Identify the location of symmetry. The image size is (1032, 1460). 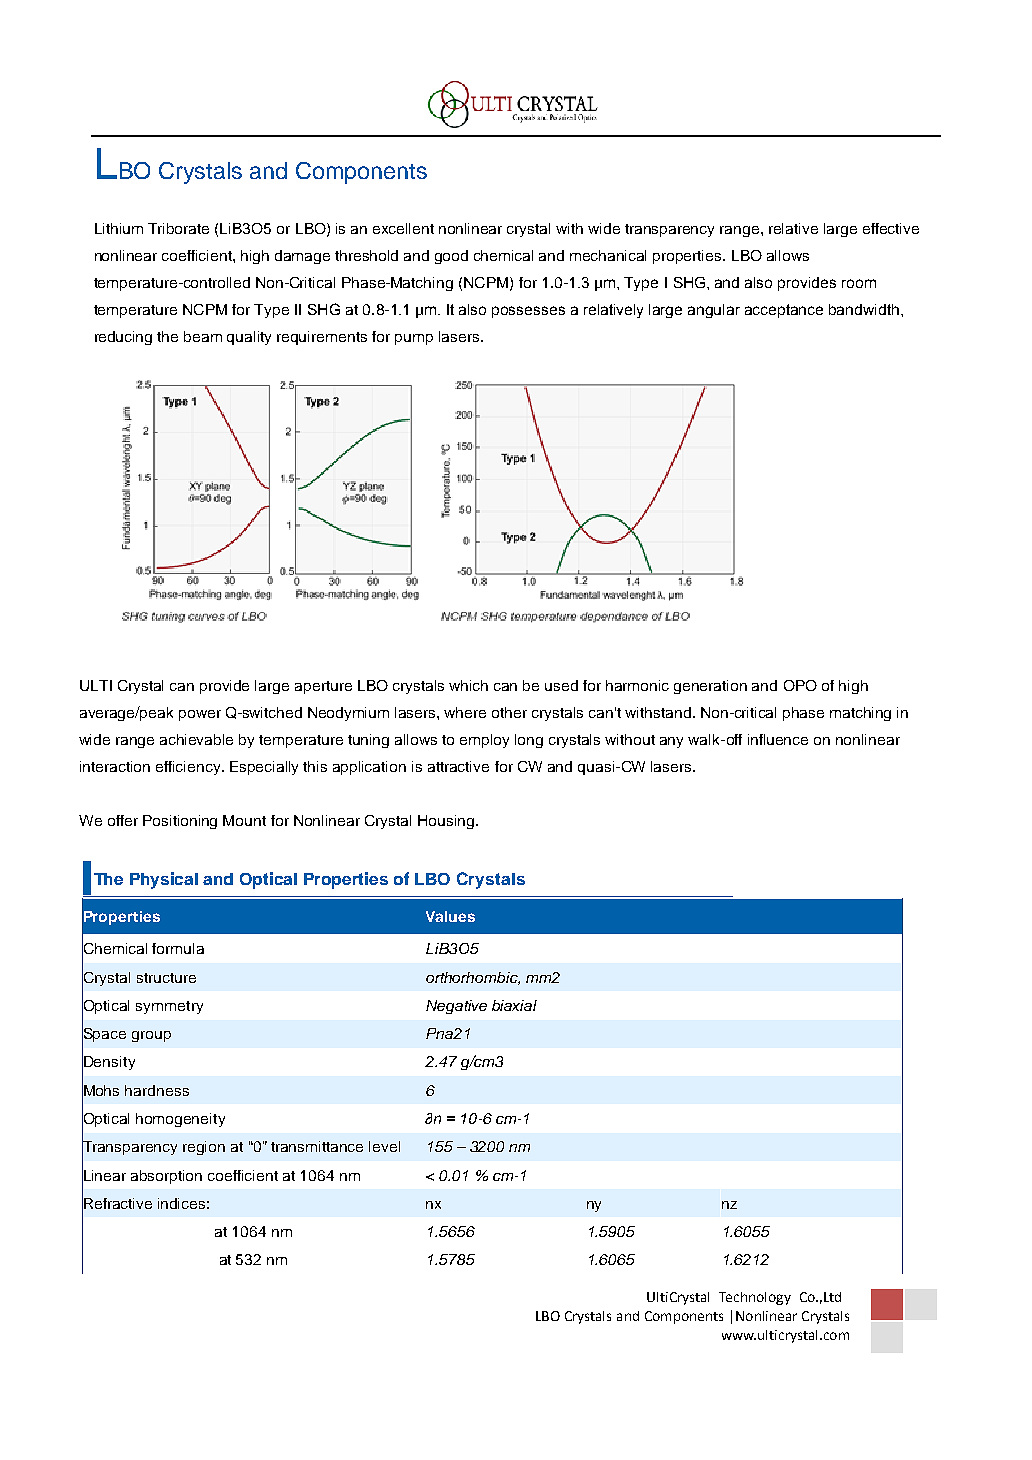
(169, 1007).
